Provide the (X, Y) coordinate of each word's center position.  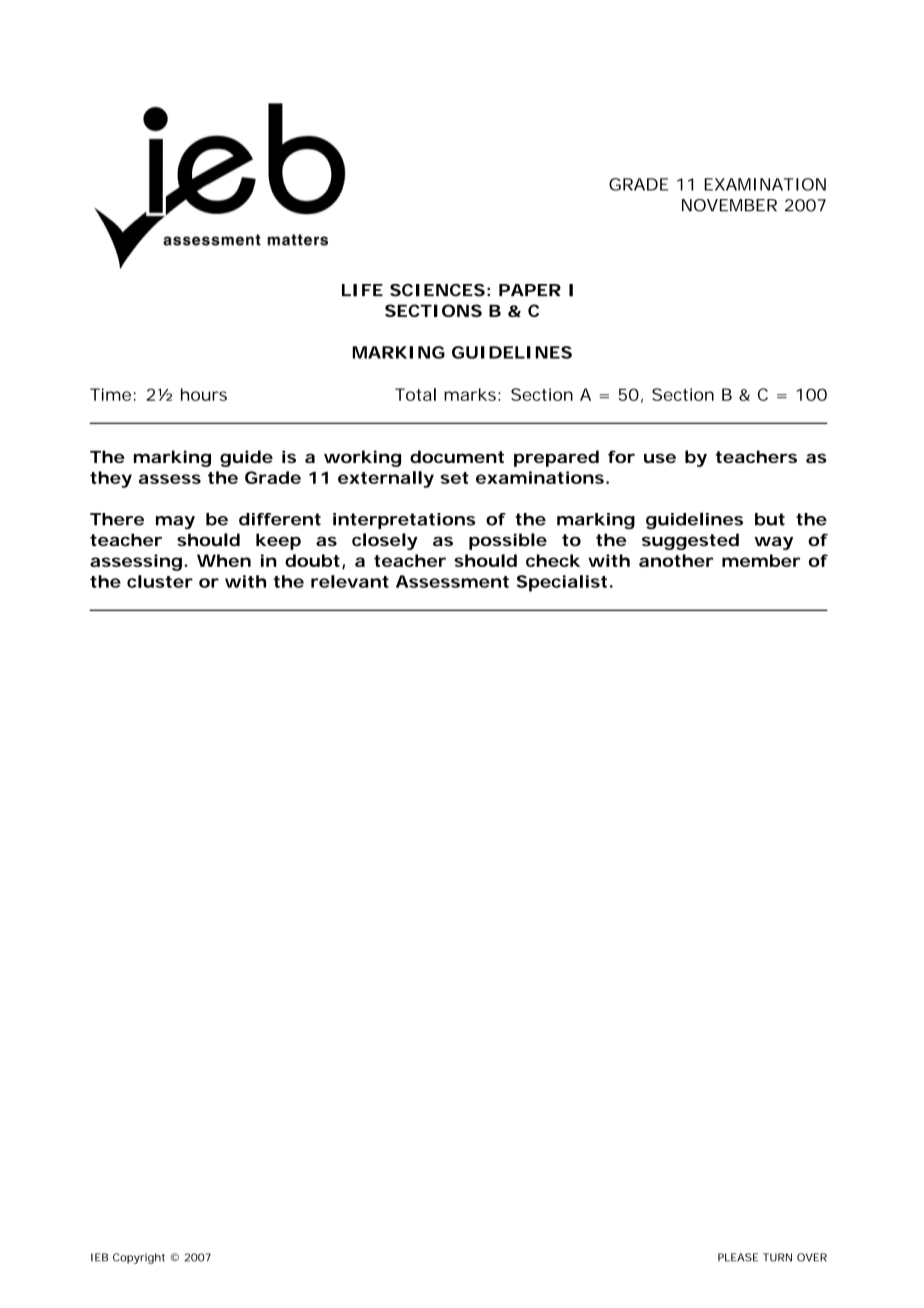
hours (204, 394)
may (175, 522)
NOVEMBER (729, 205)
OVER (812, 1257)
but (770, 519)
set (455, 478)
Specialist (562, 583)
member (761, 560)
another (676, 560)
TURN (777, 1257)
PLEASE (738, 1257)
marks (470, 394)
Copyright (139, 1258)
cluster (160, 581)
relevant (350, 581)
